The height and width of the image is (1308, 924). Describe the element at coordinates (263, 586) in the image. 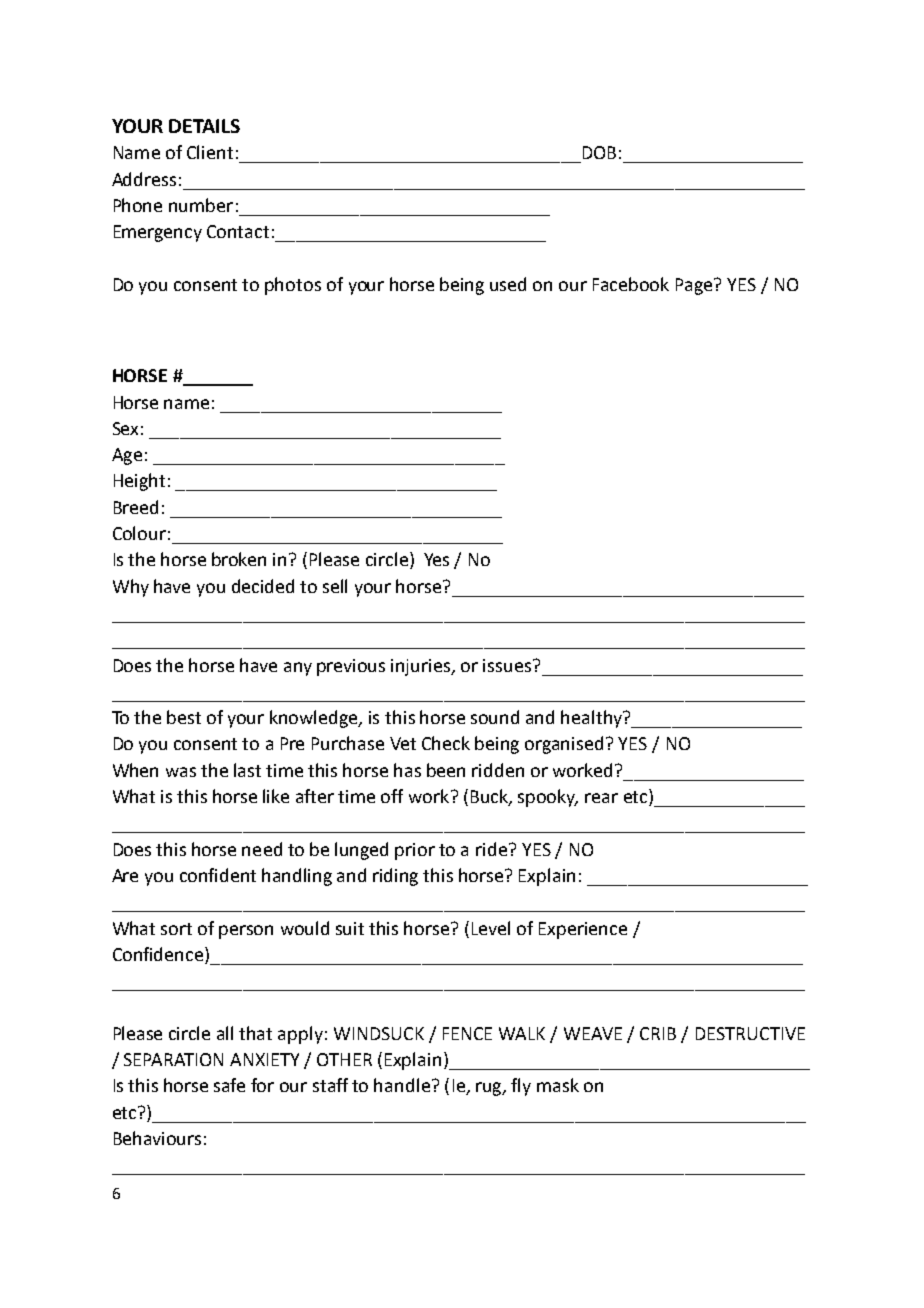

I see `decided` at that location.
